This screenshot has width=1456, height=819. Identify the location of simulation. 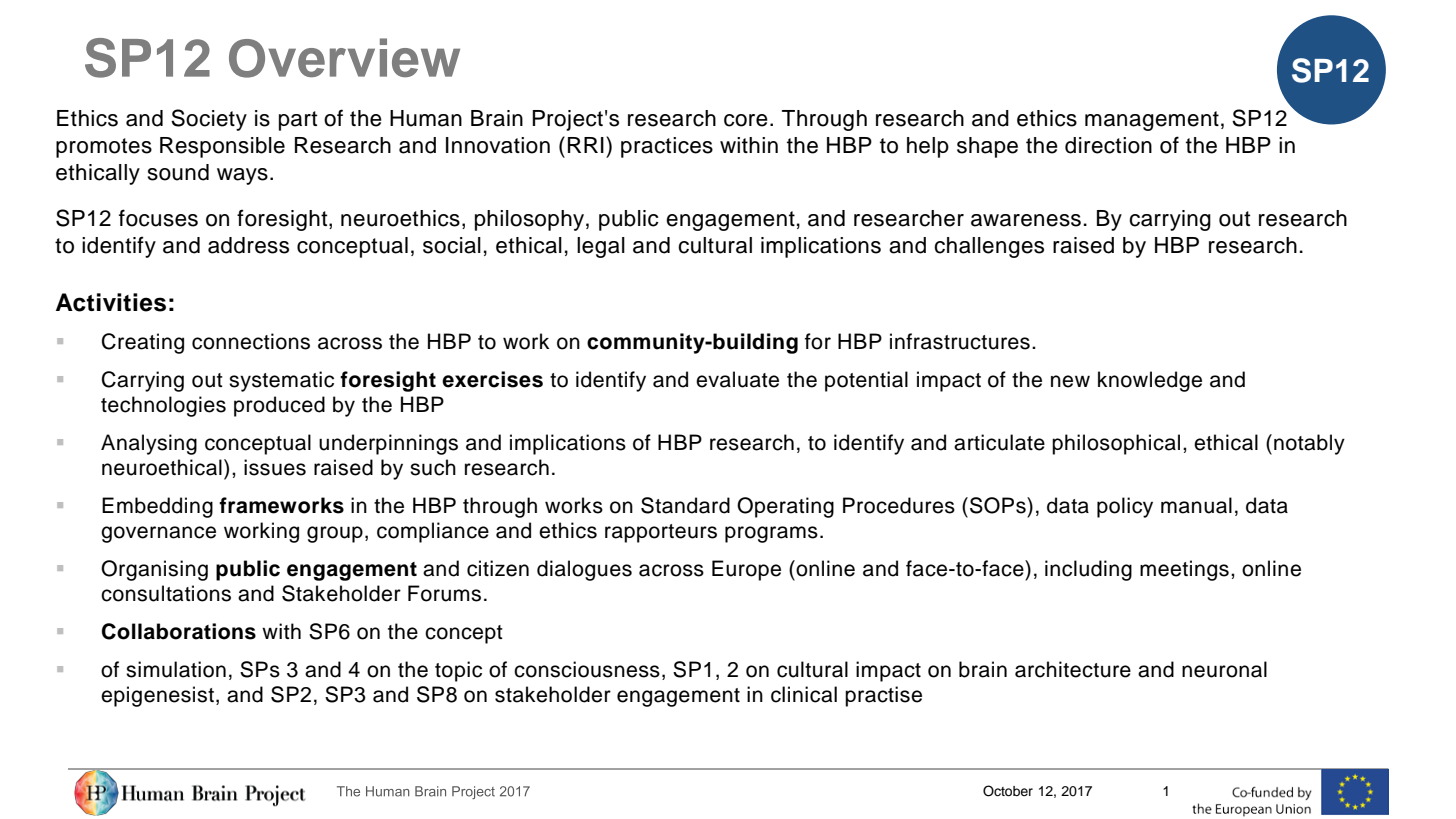
(176, 669).
